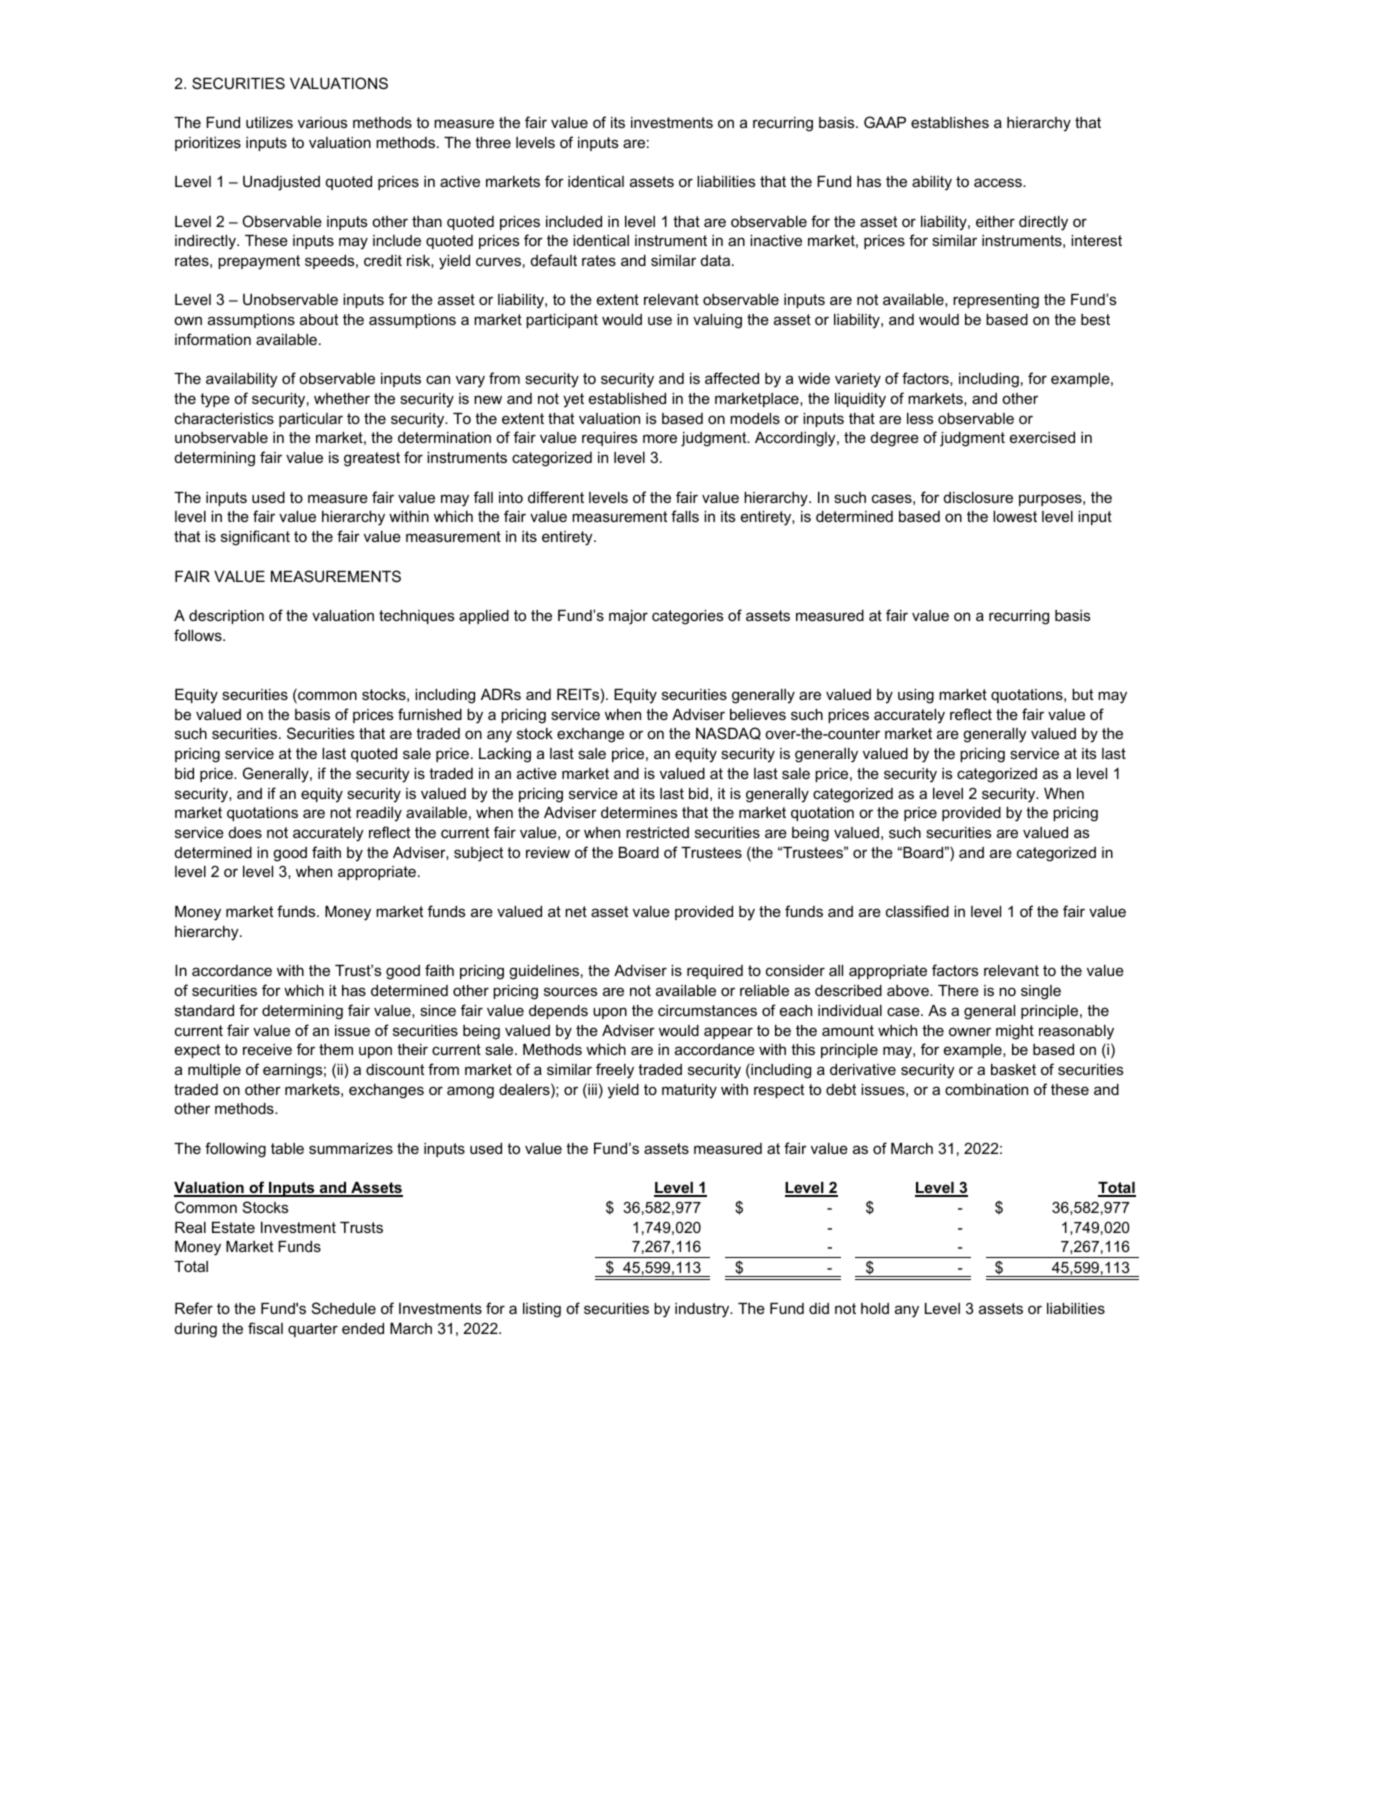  What do you see at coordinates (999, 182) in the screenshot?
I see `access` at bounding box center [999, 182].
